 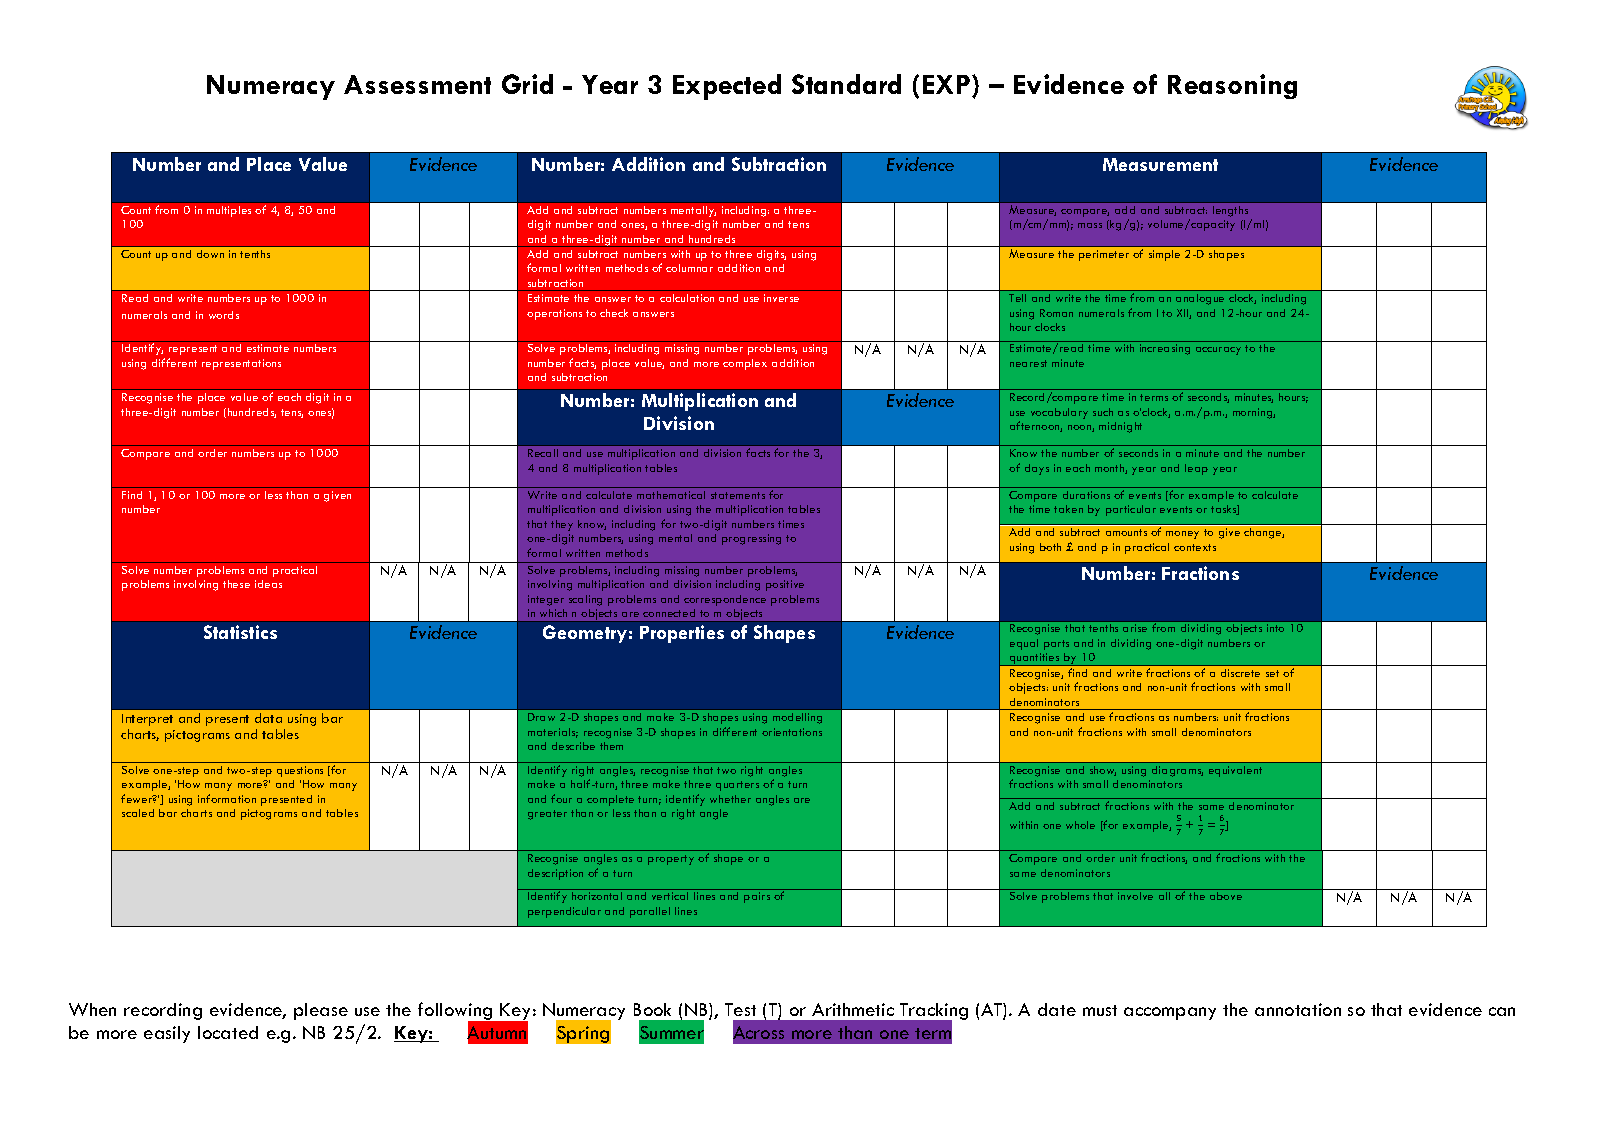 I want to click on Reasoning, so click(x=1232, y=86).
